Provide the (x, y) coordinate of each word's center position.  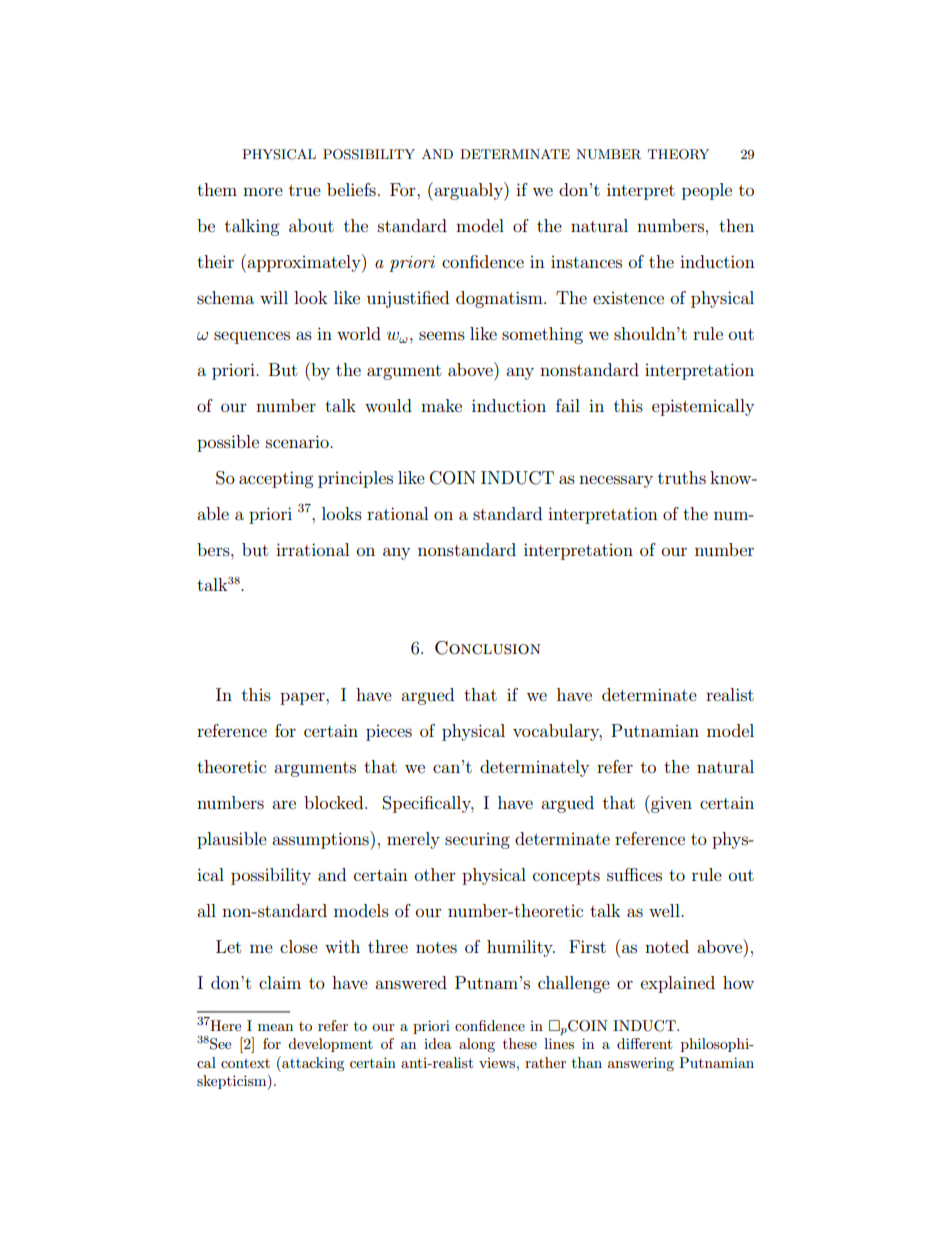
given (670, 804)
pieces (389, 733)
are (284, 804)
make (441, 405)
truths (682, 477)
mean (275, 1027)
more (263, 191)
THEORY (678, 154)
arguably (468, 191)
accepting (276, 479)
